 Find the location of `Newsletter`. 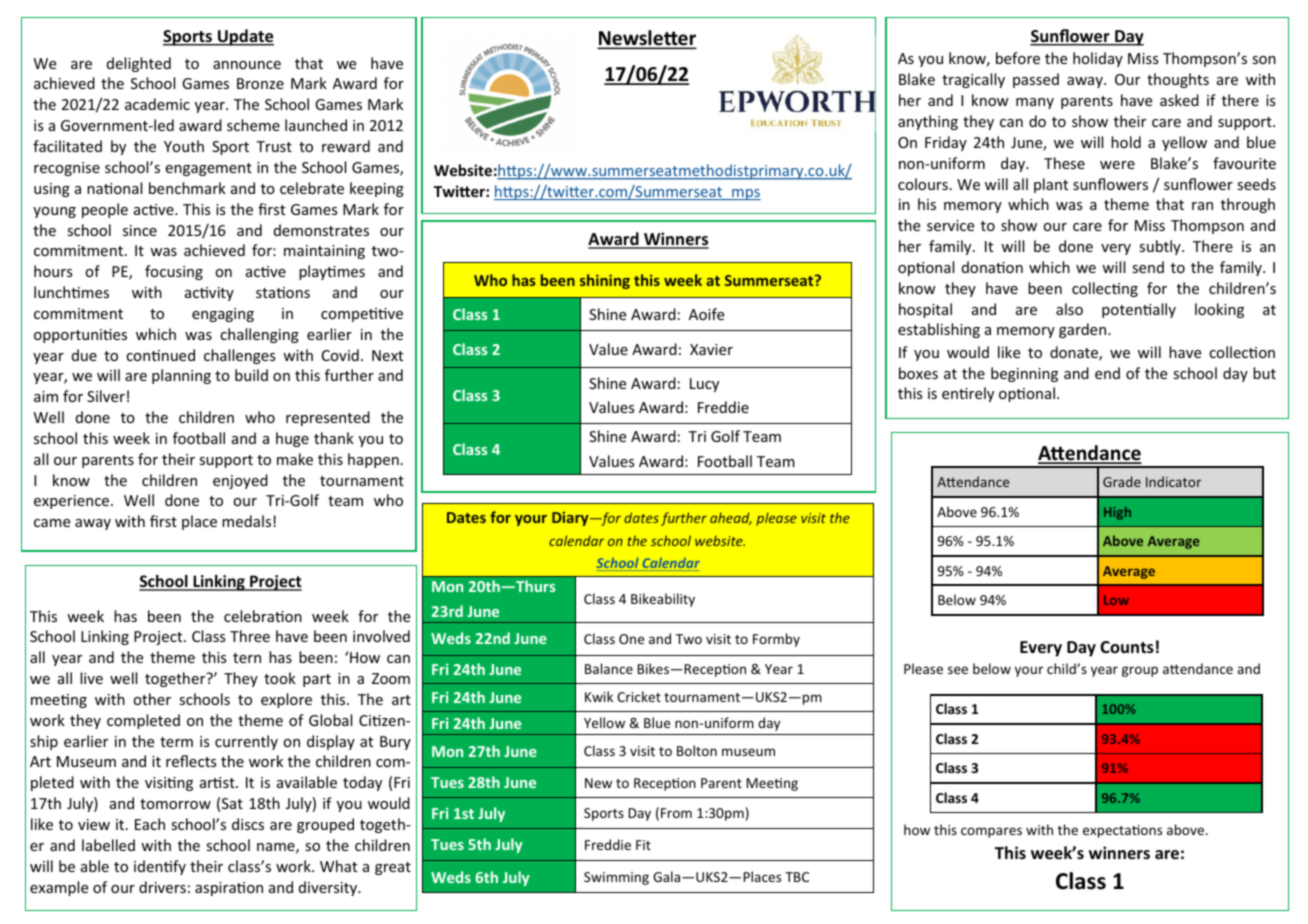

Newsletter is located at coordinates (647, 39).
